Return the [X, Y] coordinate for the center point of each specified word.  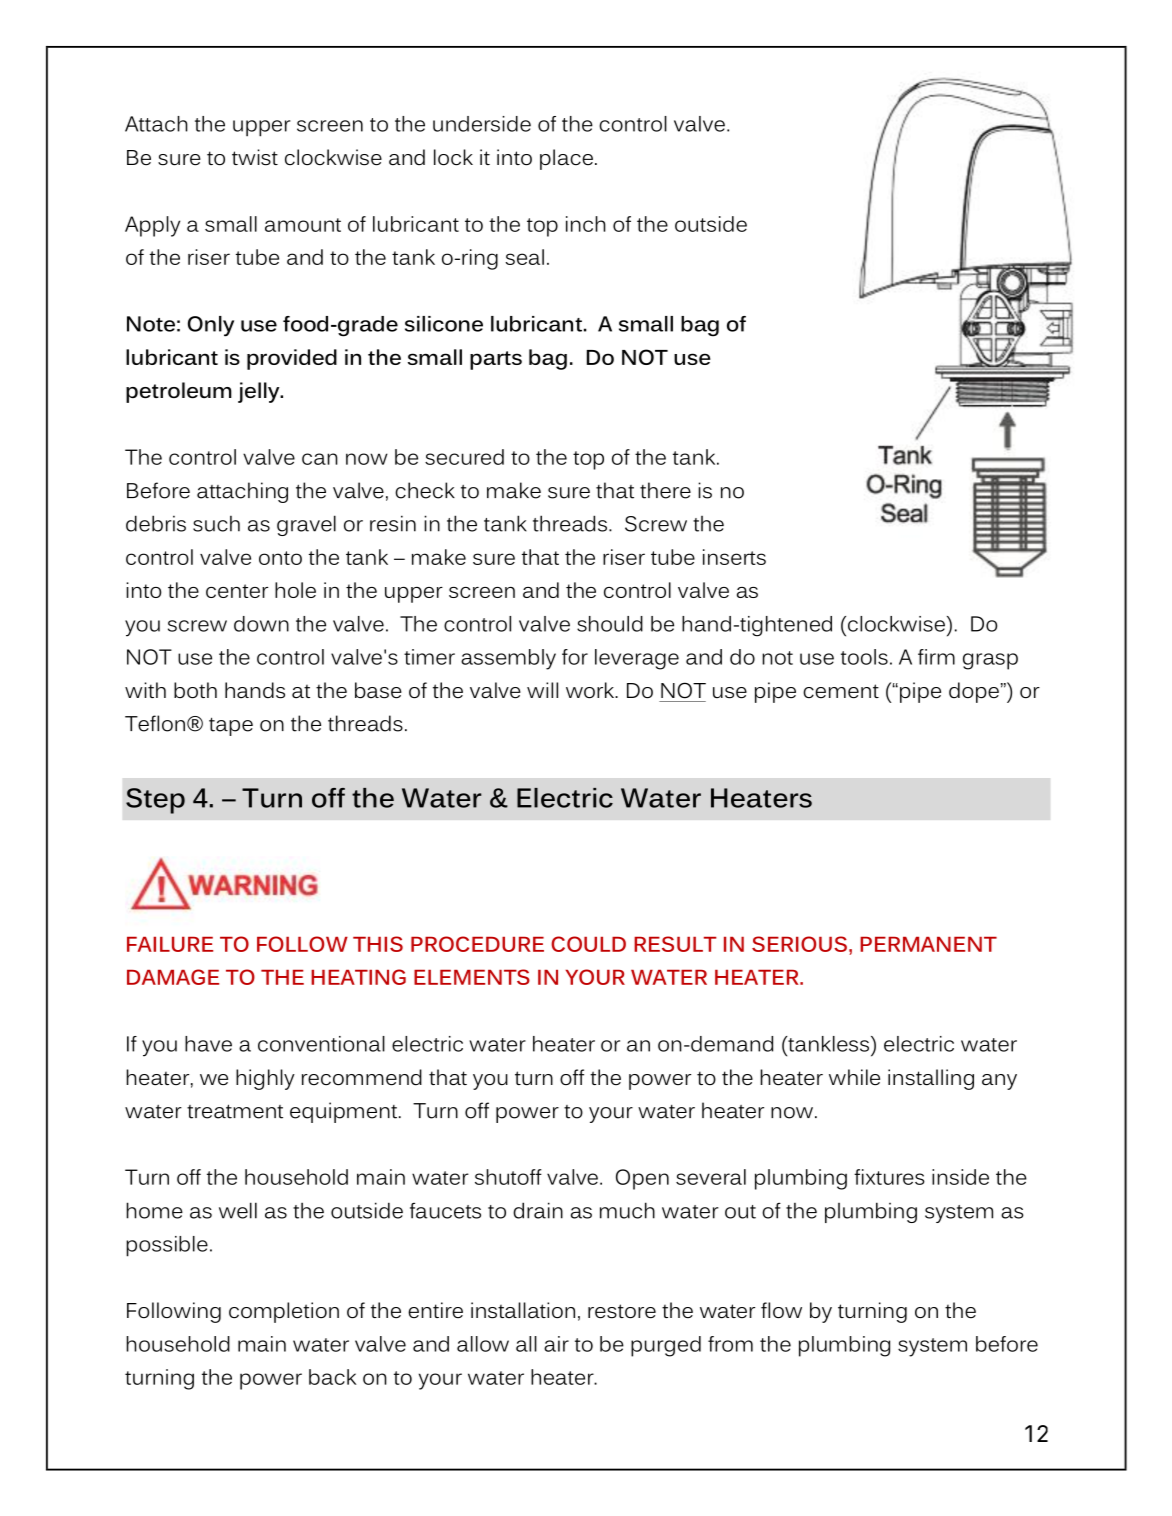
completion [284, 1312]
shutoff [508, 1177]
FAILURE [170, 944]
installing [931, 1079]
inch [586, 224]
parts [496, 360]
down [261, 624]
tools [864, 657]
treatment [235, 1111]
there [665, 490]
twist [255, 157]
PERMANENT [928, 944]
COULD [588, 944]
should [610, 624]
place [566, 159]
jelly [260, 392]
